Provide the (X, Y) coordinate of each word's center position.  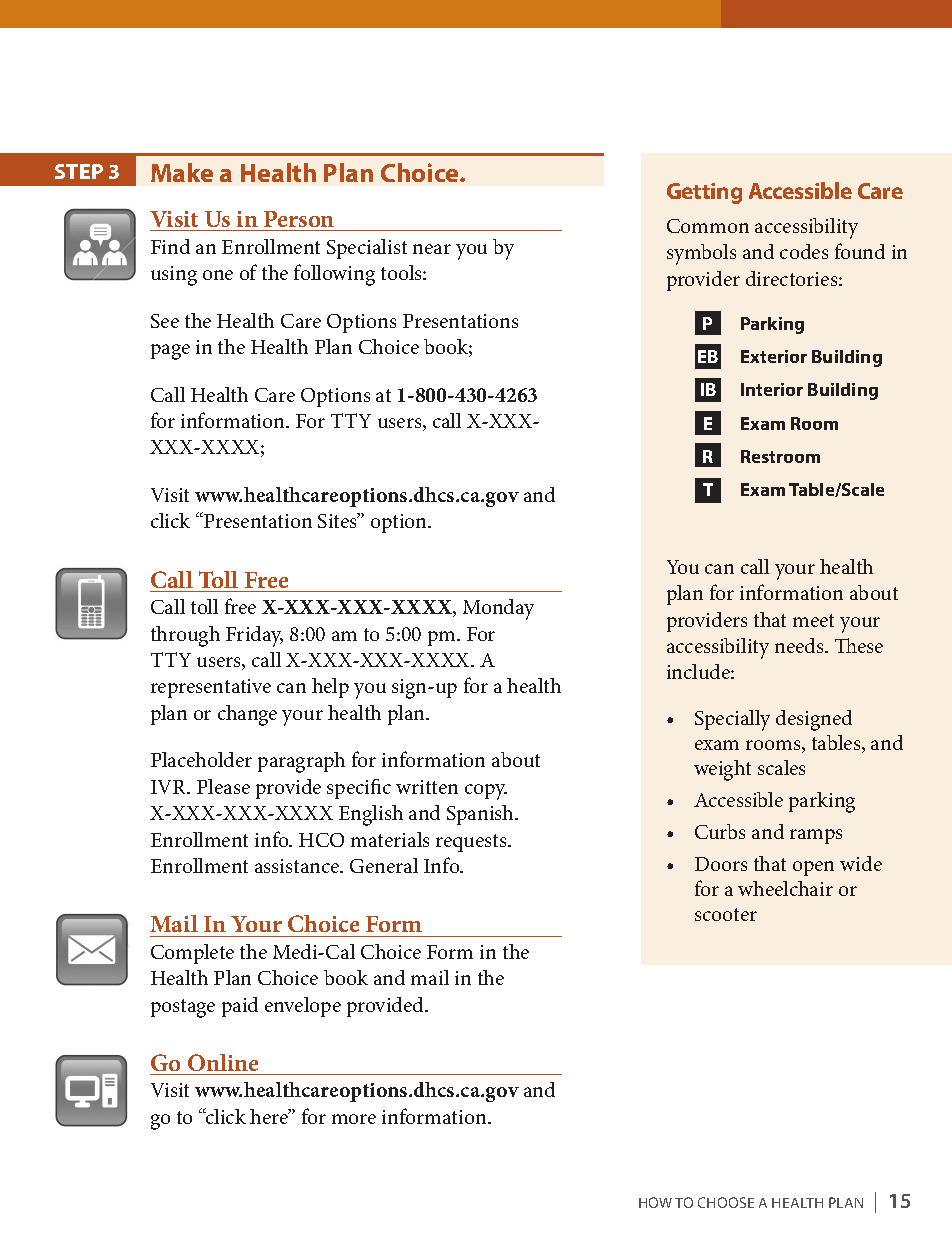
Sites (338, 520)
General (384, 865)
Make (182, 172)
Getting (704, 193)
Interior (772, 389)
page (170, 352)
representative (211, 688)
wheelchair (785, 888)
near (432, 249)
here (270, 1116)
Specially (732, 720)
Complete (192, 954)
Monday (498, 609)
